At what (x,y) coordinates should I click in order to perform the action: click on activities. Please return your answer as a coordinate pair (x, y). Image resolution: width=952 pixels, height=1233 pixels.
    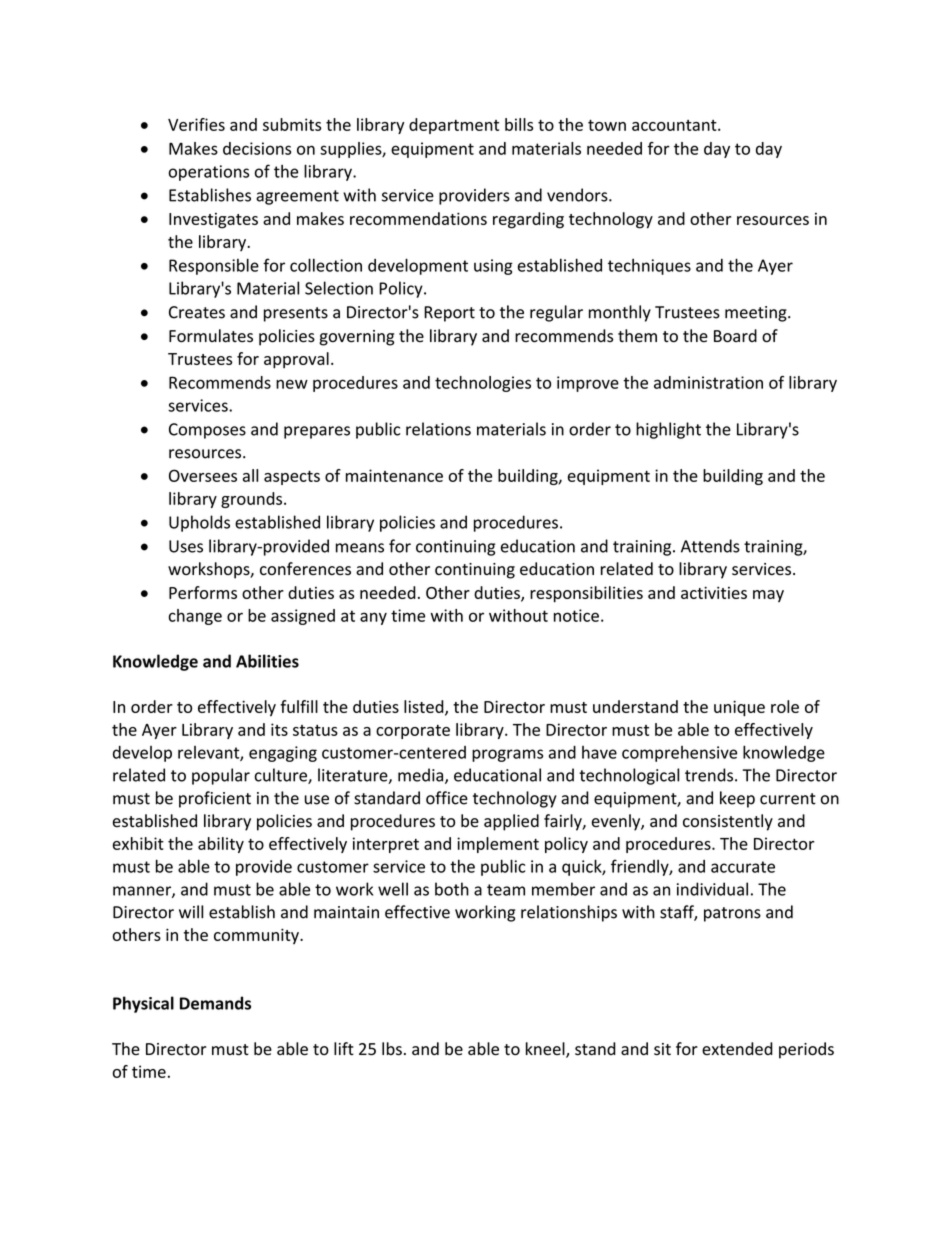
    Looking at the image, I should click on (714, 592).
